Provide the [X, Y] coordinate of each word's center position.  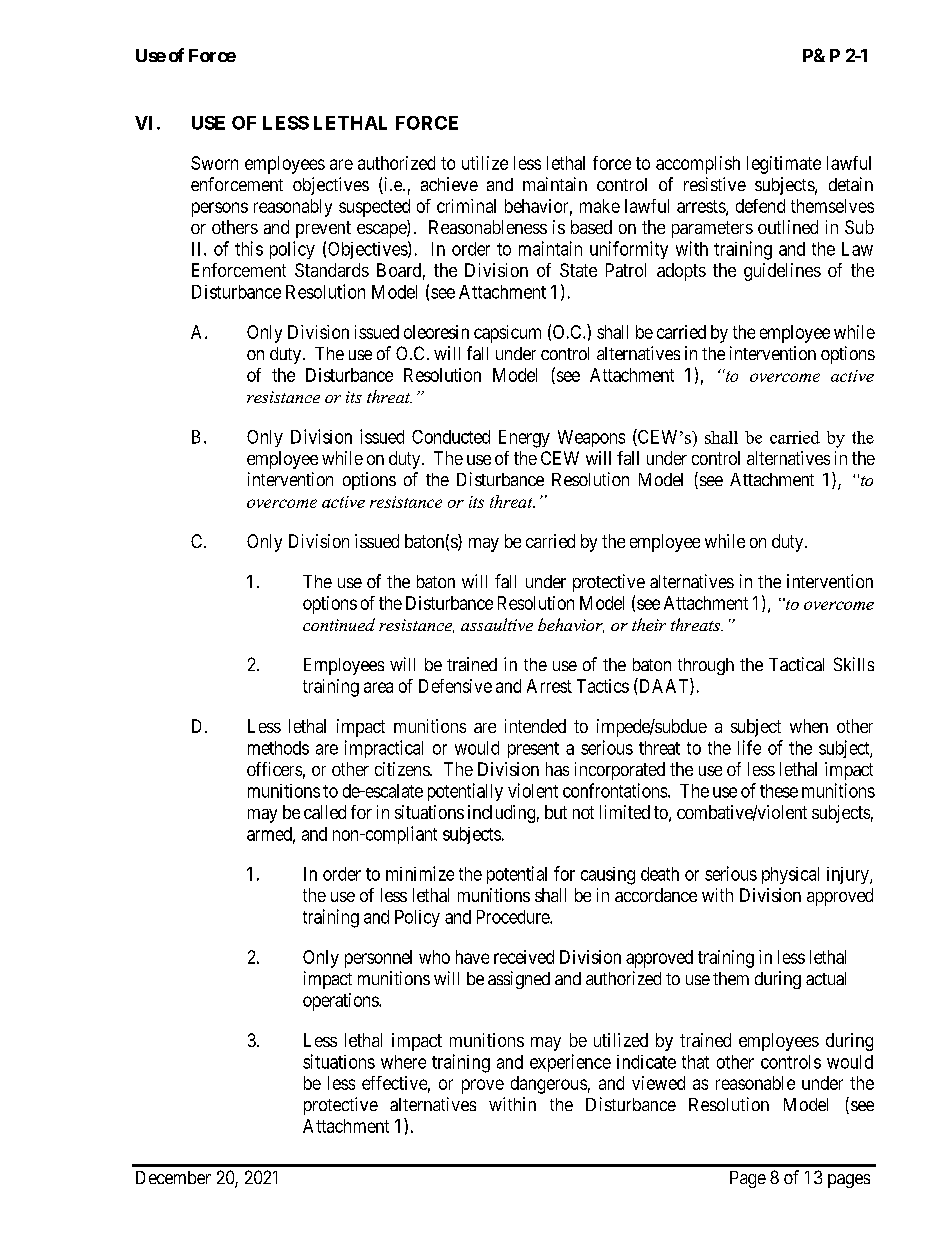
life [749, 747]
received [524, 957]
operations [341, 1002]
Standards [332, 270]
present [533, 750]
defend [760, 206]
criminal [466, 206]
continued [339, 624]
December [173, 1177]
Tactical [796, 664]
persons [220, 209]
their [649, 624]
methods [278, 748]
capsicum [507, 334]
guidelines [782, 272]
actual [826, 978]
